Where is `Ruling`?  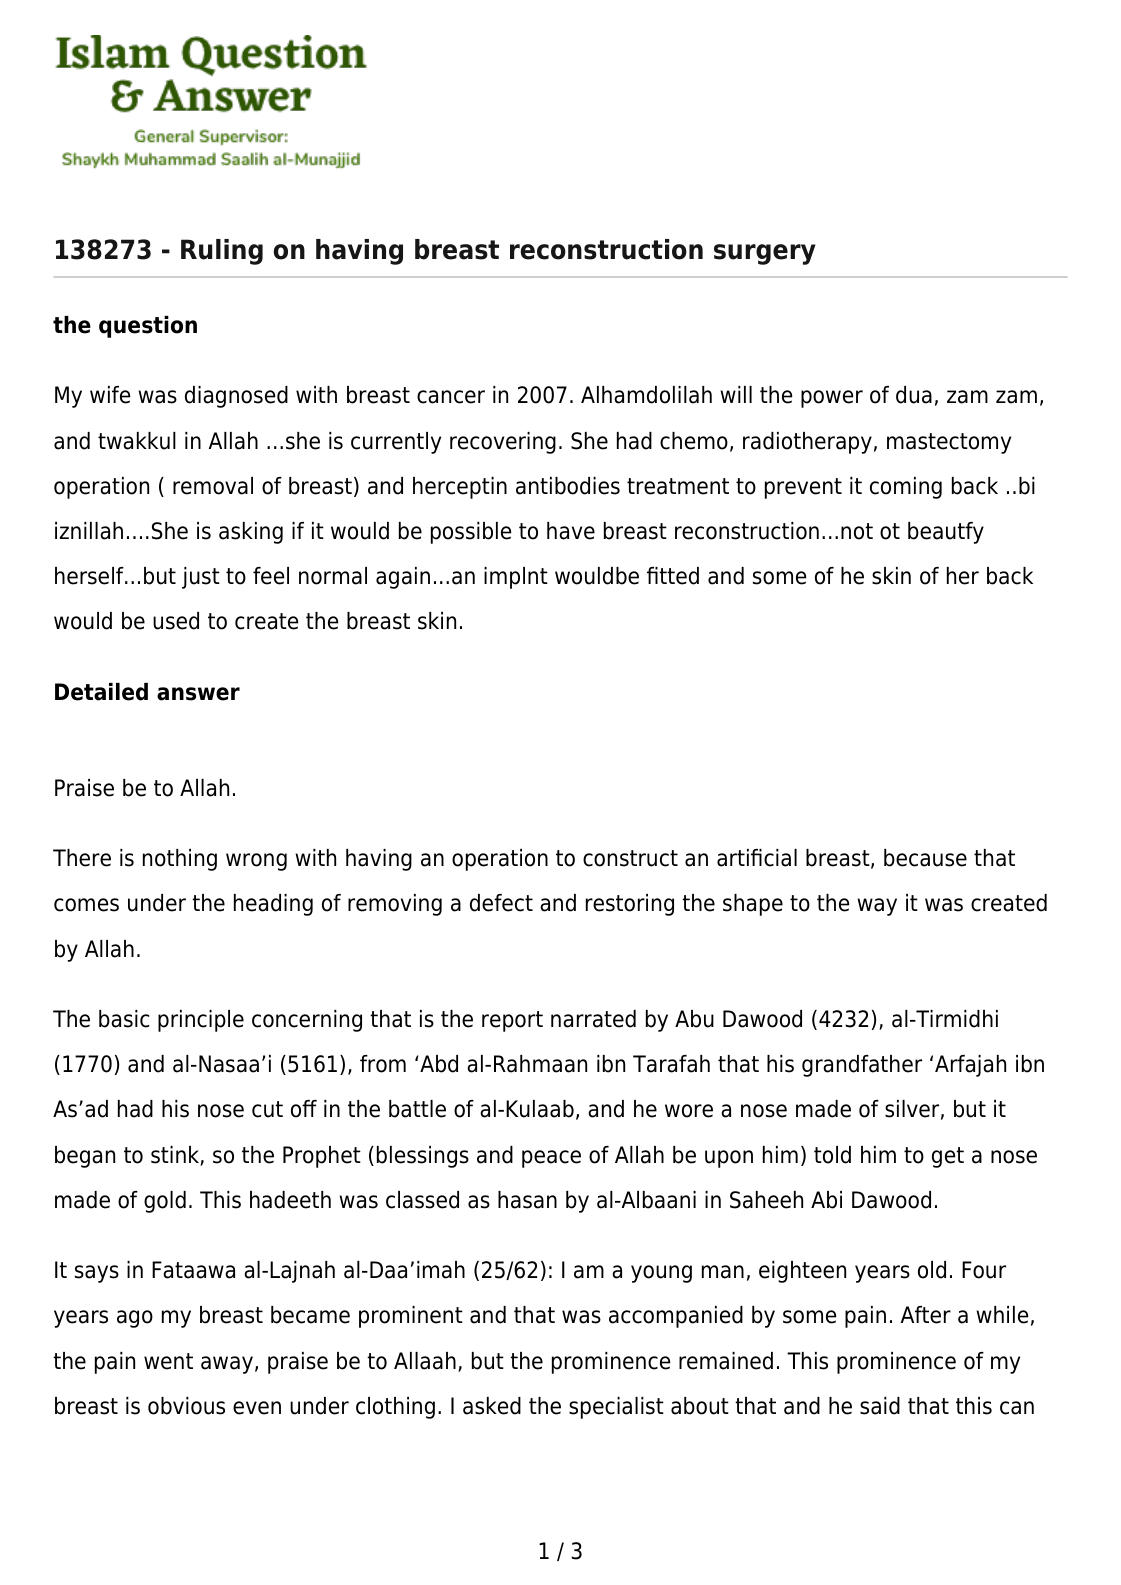 Ruling is located at coordinates (222, 252).
